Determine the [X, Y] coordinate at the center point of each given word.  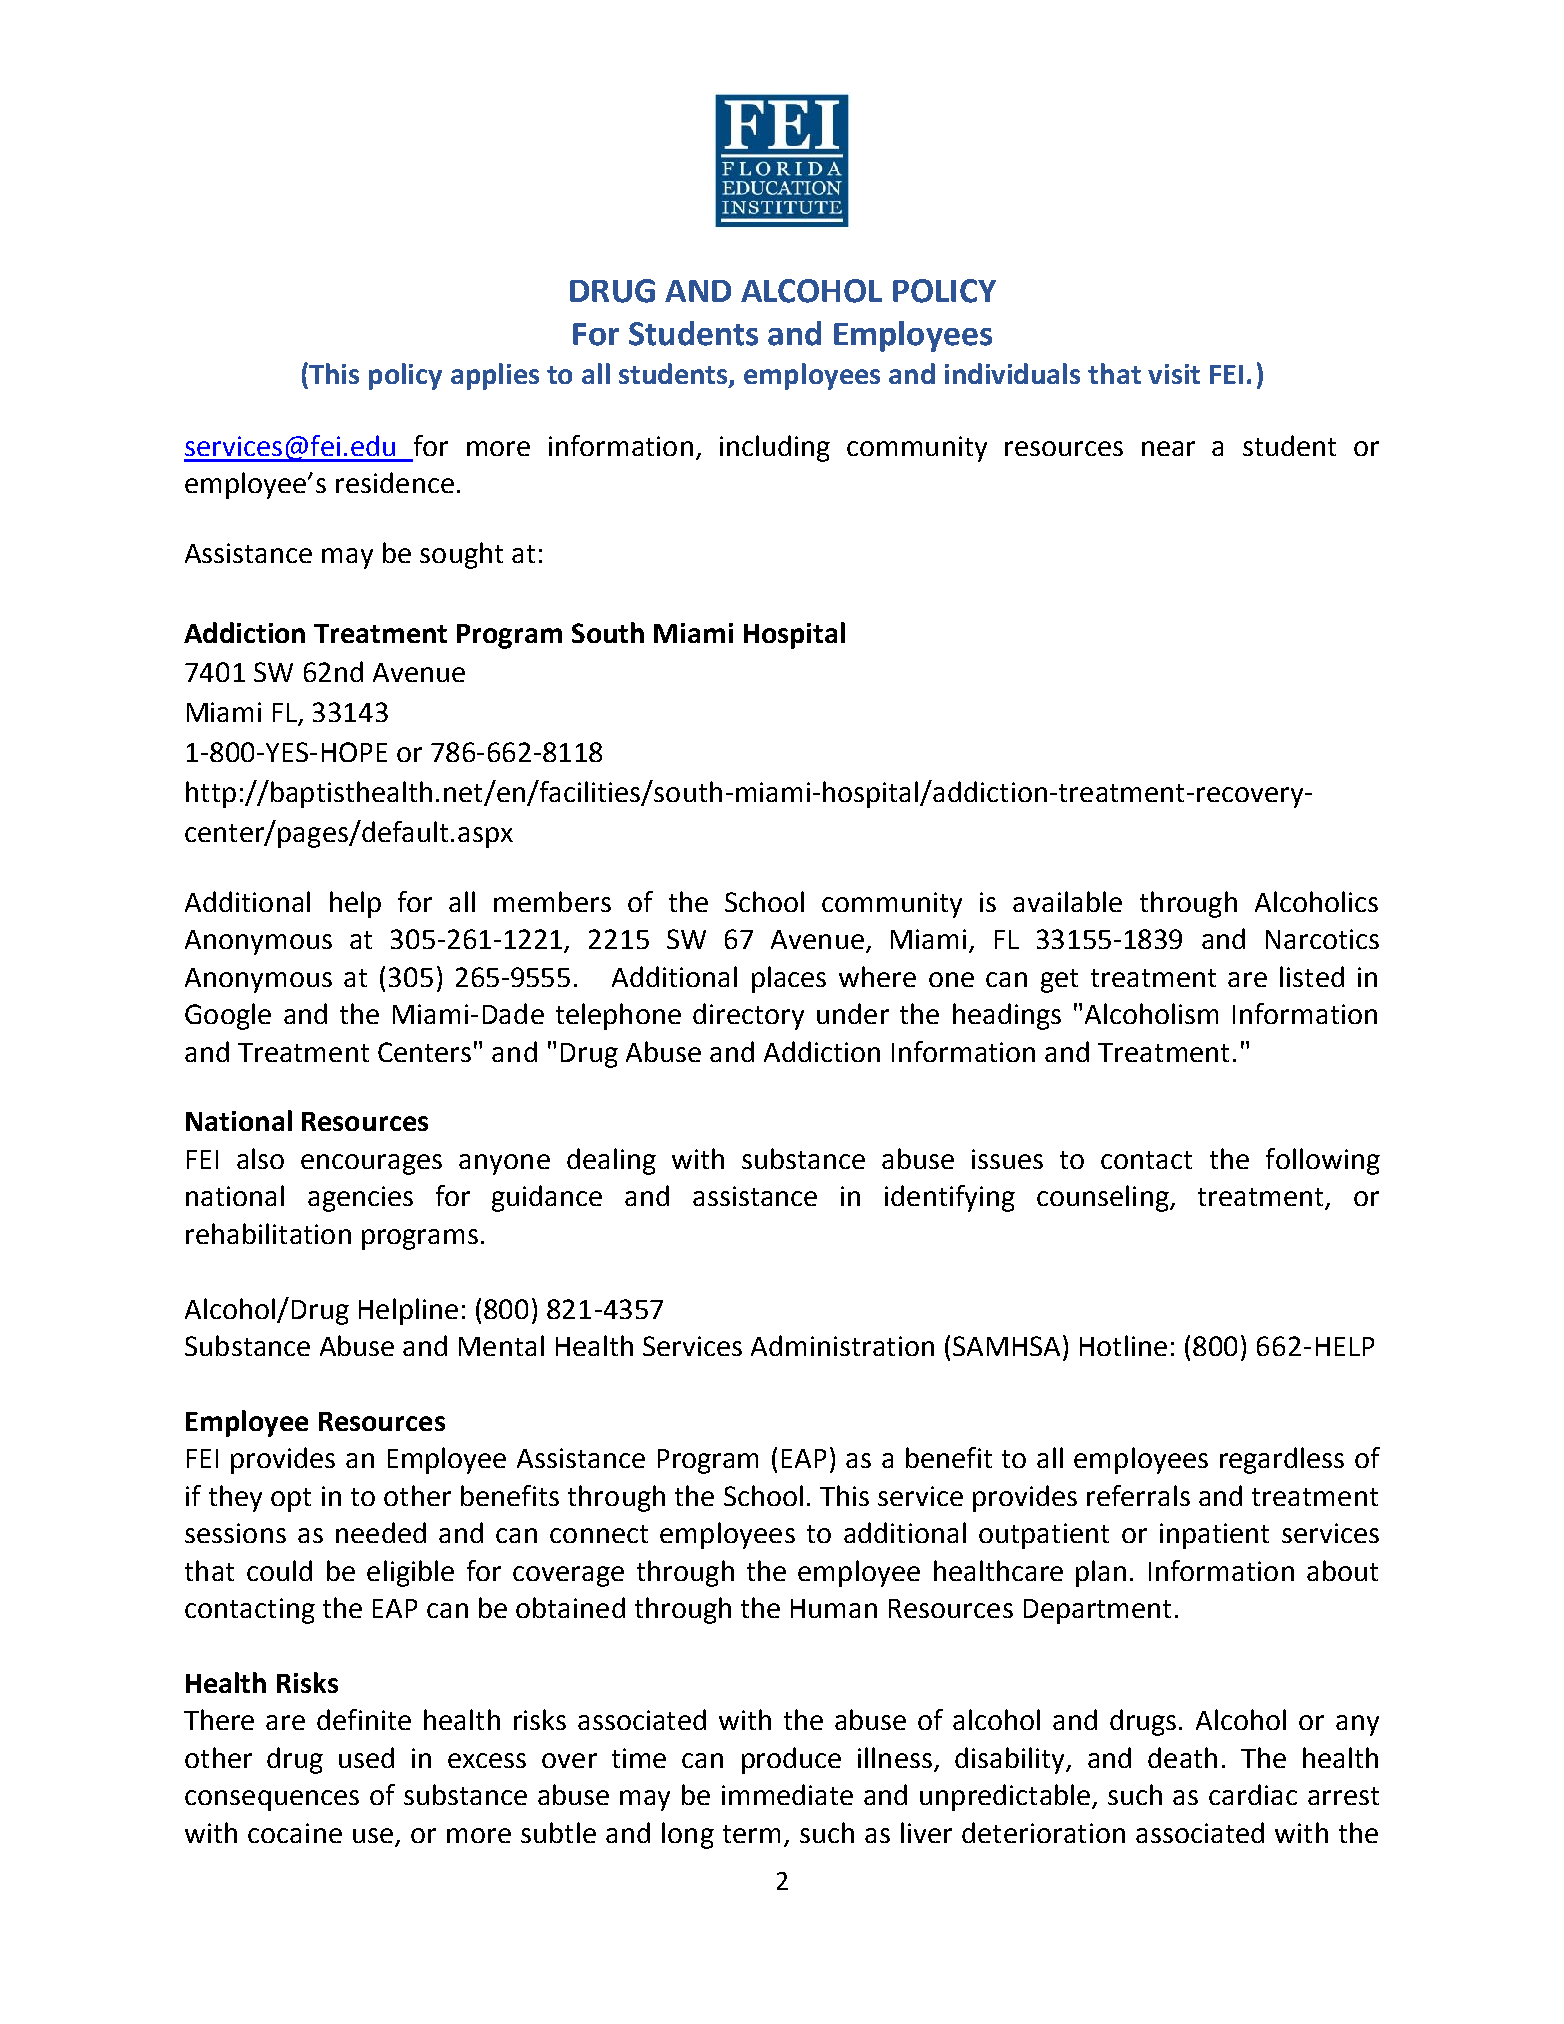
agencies [360, 1199]
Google [228, 1016]
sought [461, 555]
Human [834, 1608]
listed [1312, 976]
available [1067, 901]
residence [395, 482]
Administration [842, 1345]
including [775, 448]
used [366, 1757]
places [789, 979]
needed [381, 1532]
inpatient [1214, 1536]
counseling [1104, 1198]
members [552, 901]
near [1168, 448]
